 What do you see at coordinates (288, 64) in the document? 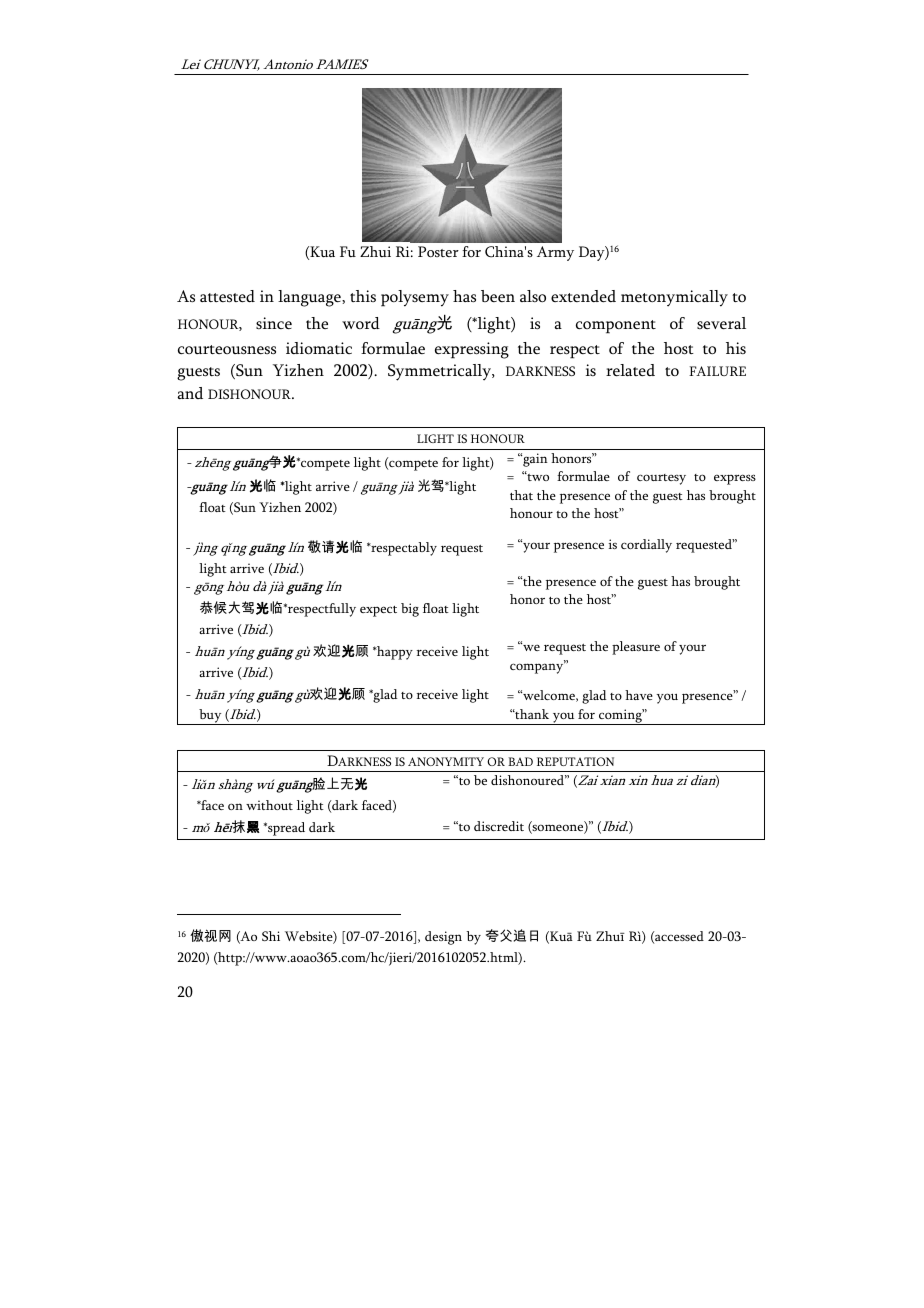
I see `Antonio` at bounding box center [288, 64].
